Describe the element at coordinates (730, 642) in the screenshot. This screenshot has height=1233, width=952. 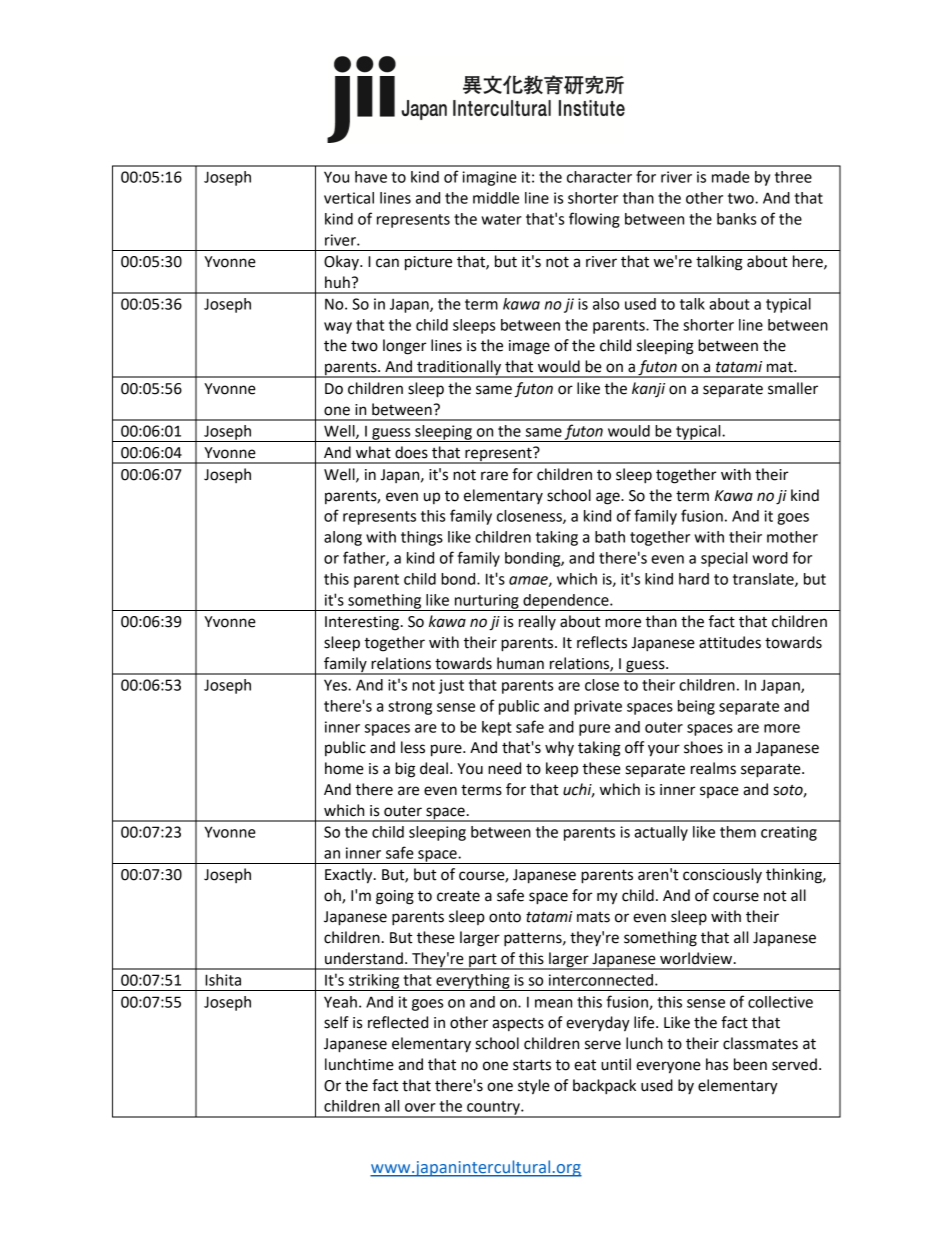
I see `attitudes` at that location.
